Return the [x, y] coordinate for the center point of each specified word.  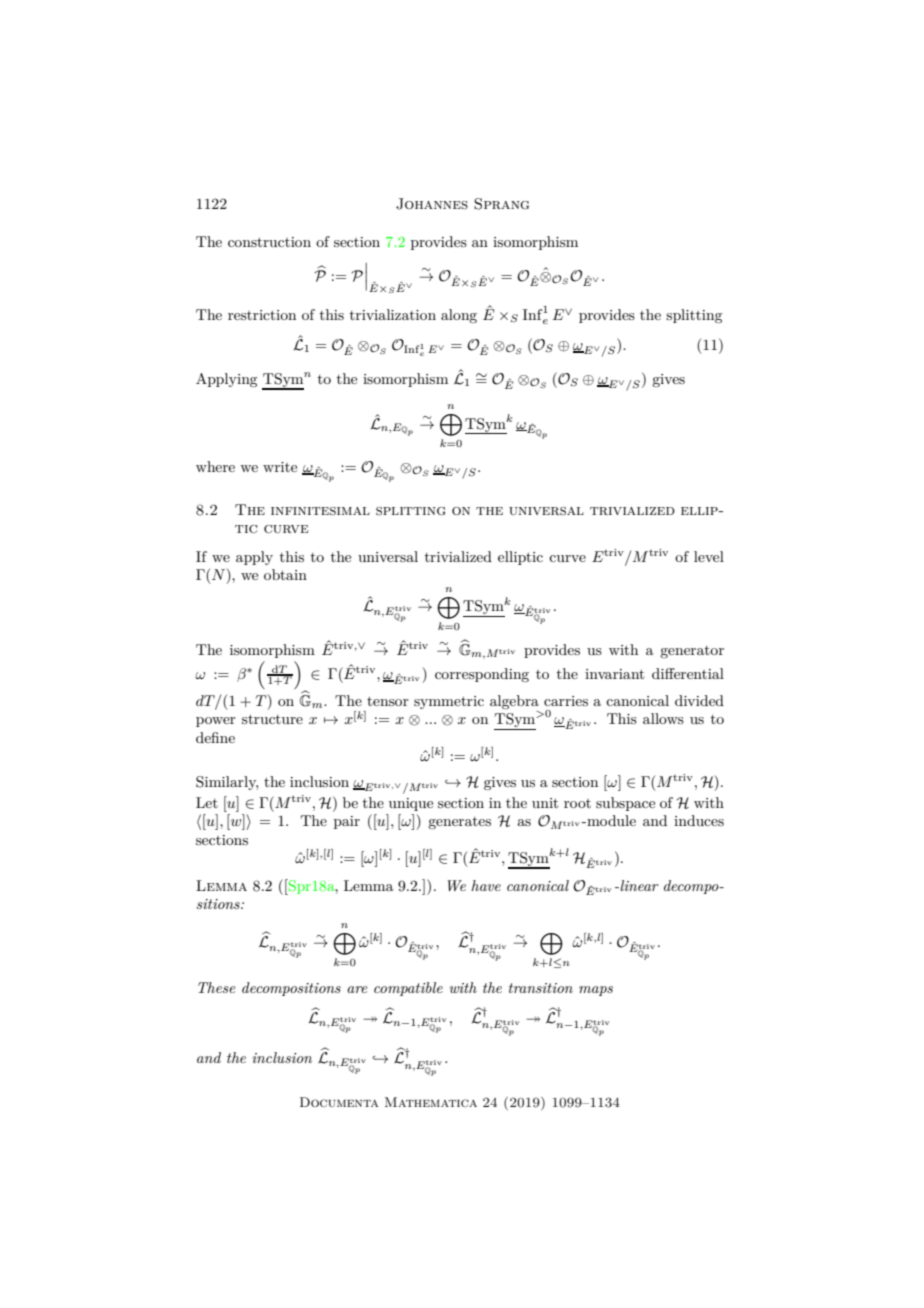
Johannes [432, 204]
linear [638, 885]
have [486, 885]
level [709, 556]
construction [269, 242]
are [357, 989]
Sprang [501, 204]
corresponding [482, 675]
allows [663, 718]
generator [692, 652]
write [280, 467]
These [217, 987]
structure [272, 719]
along [459, 316]
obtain [285, 574]
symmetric [449, 702]
